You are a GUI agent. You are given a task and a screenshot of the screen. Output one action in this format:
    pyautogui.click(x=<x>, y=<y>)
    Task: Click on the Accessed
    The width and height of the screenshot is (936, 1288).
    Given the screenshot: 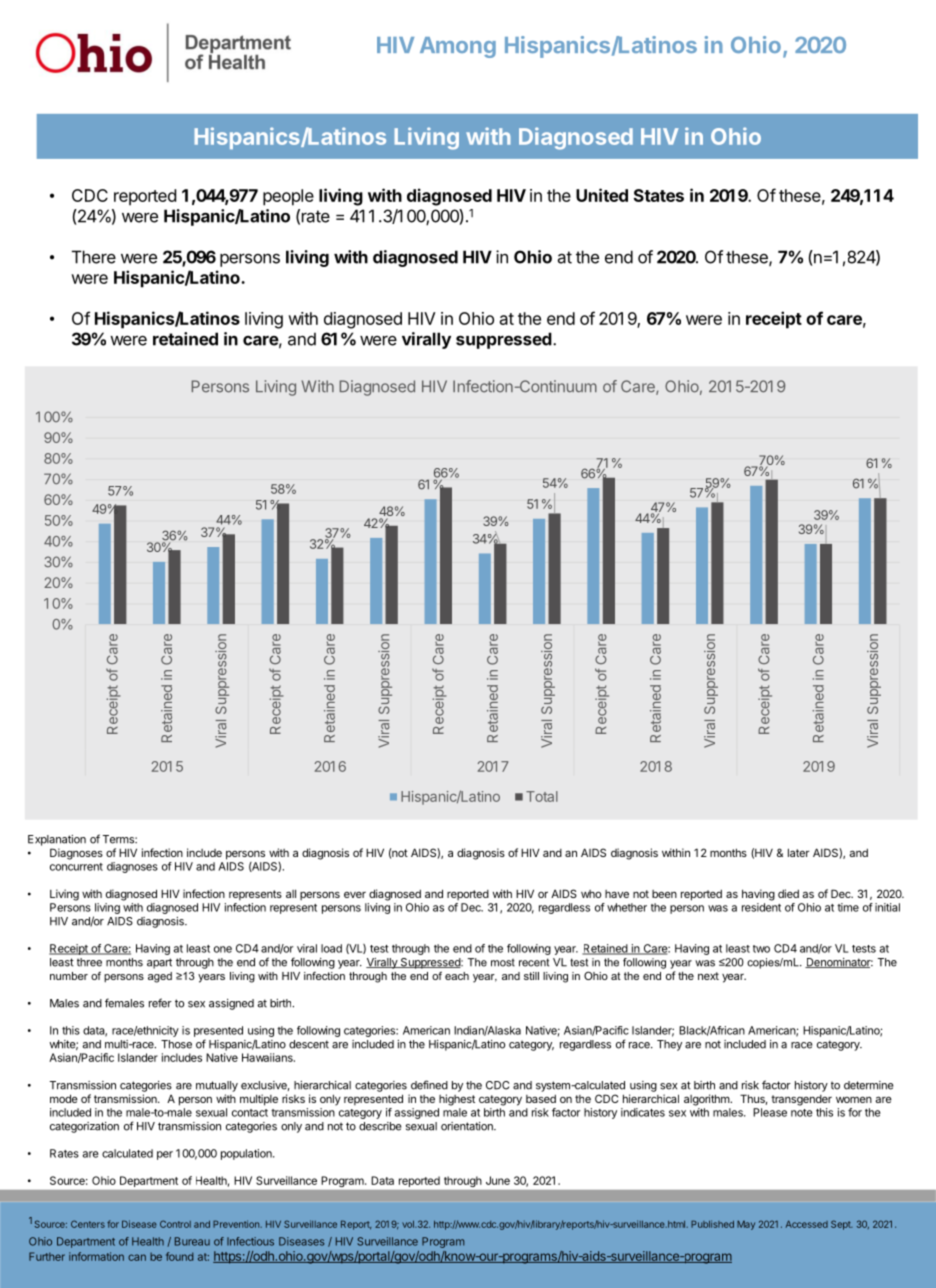 What is the action you would take?
    pyautogui.click(x=807, y=1224)
